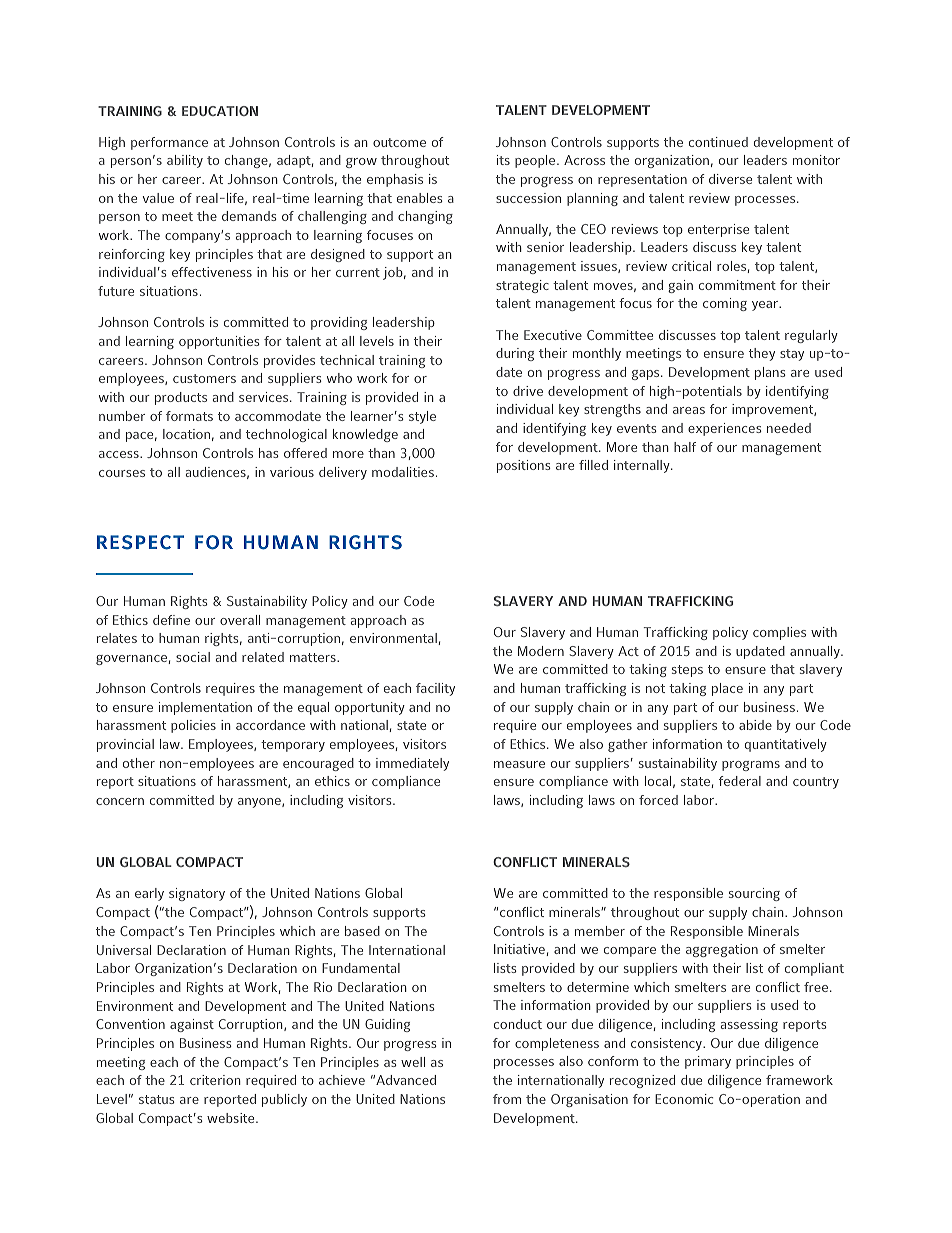 The width and height of the image is (952, 1233). I want to click on plans, so click(770, 373).
